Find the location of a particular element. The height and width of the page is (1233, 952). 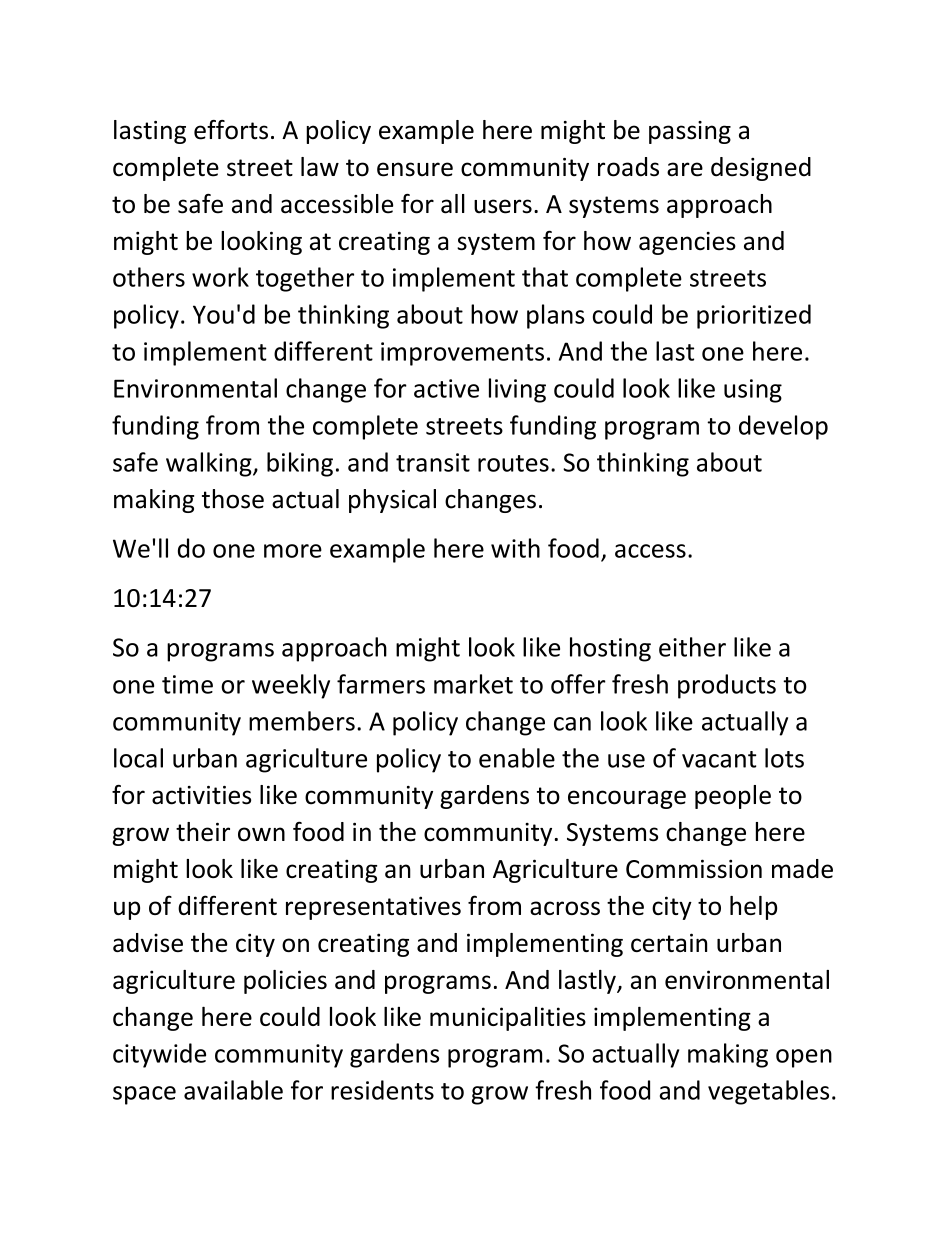

enable is located at coordinates (517, 758).
